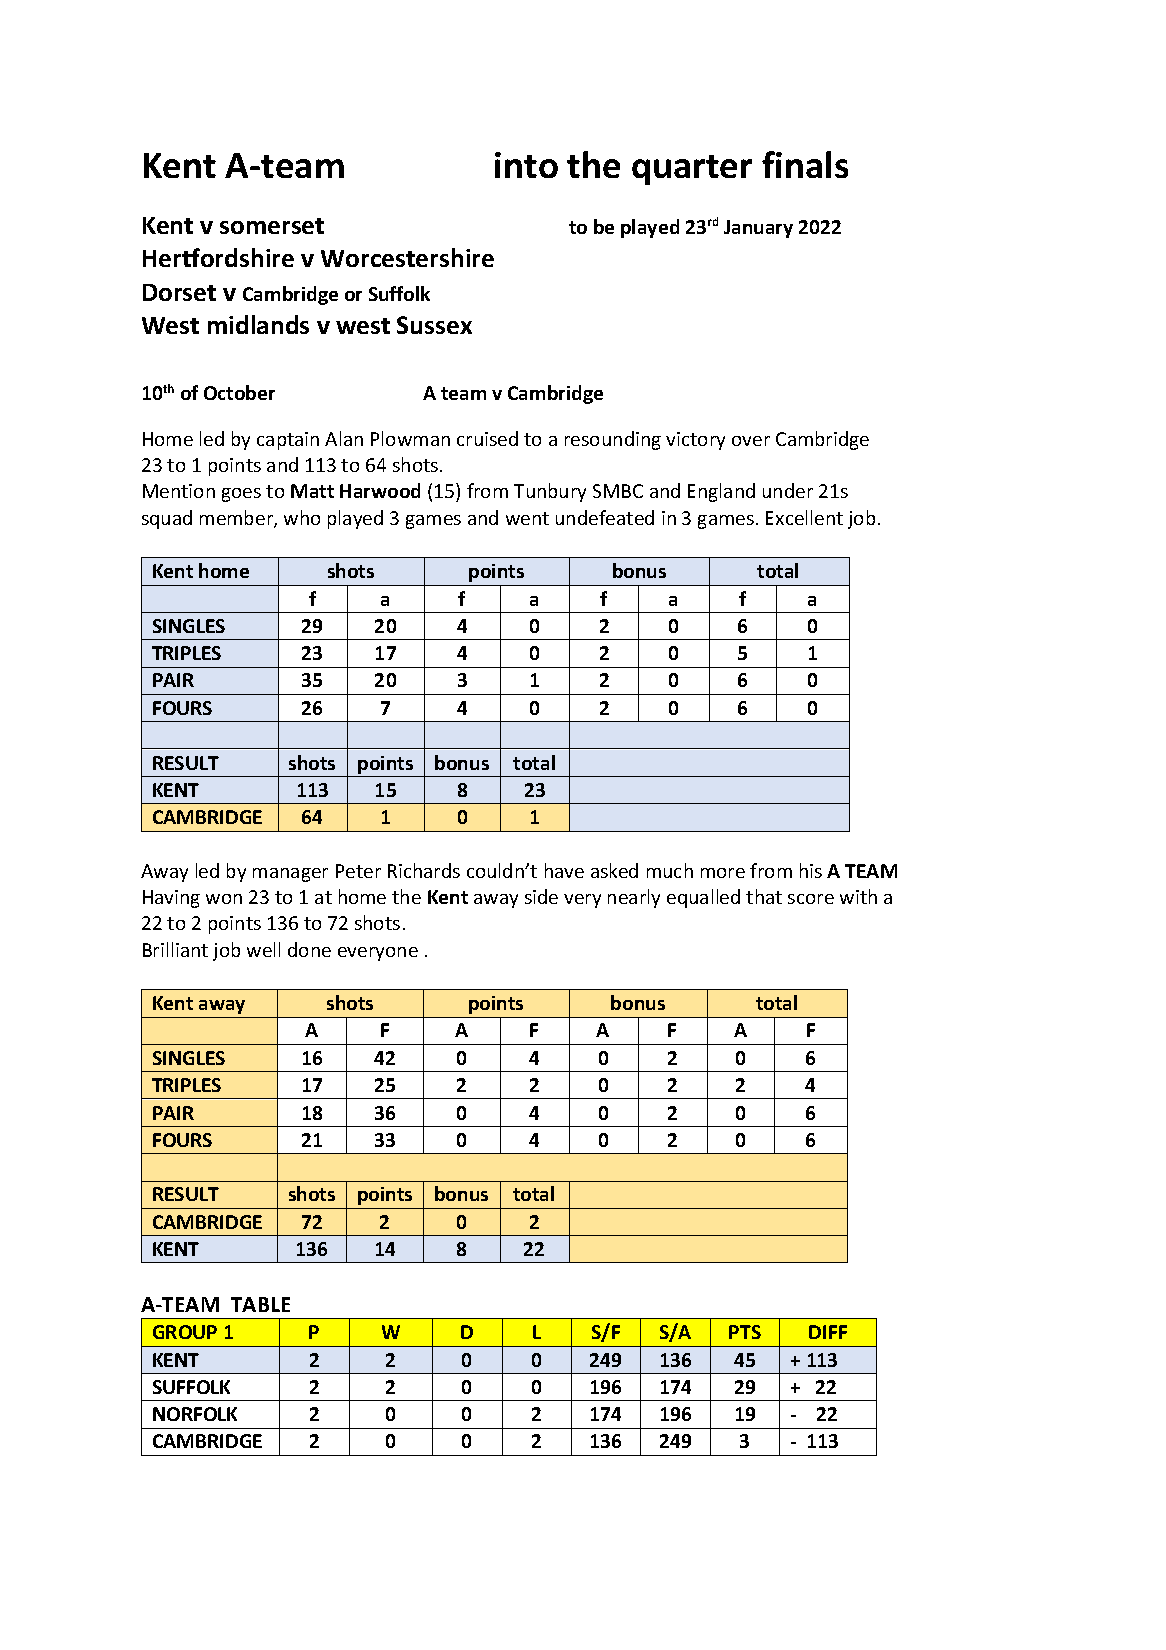  I want to click on went, so click(527, 518).
